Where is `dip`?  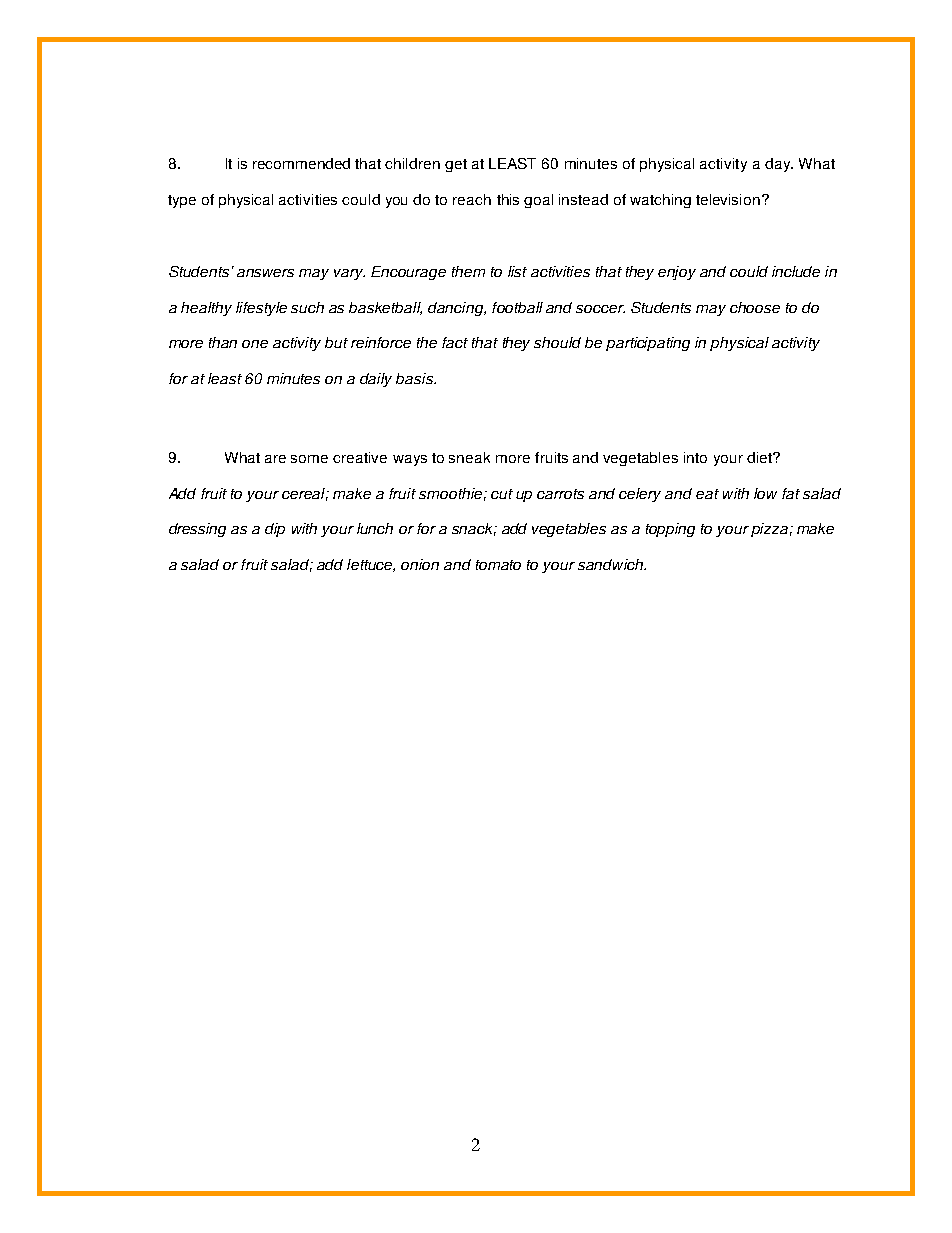 dip is located at coordinates (275, 530).
